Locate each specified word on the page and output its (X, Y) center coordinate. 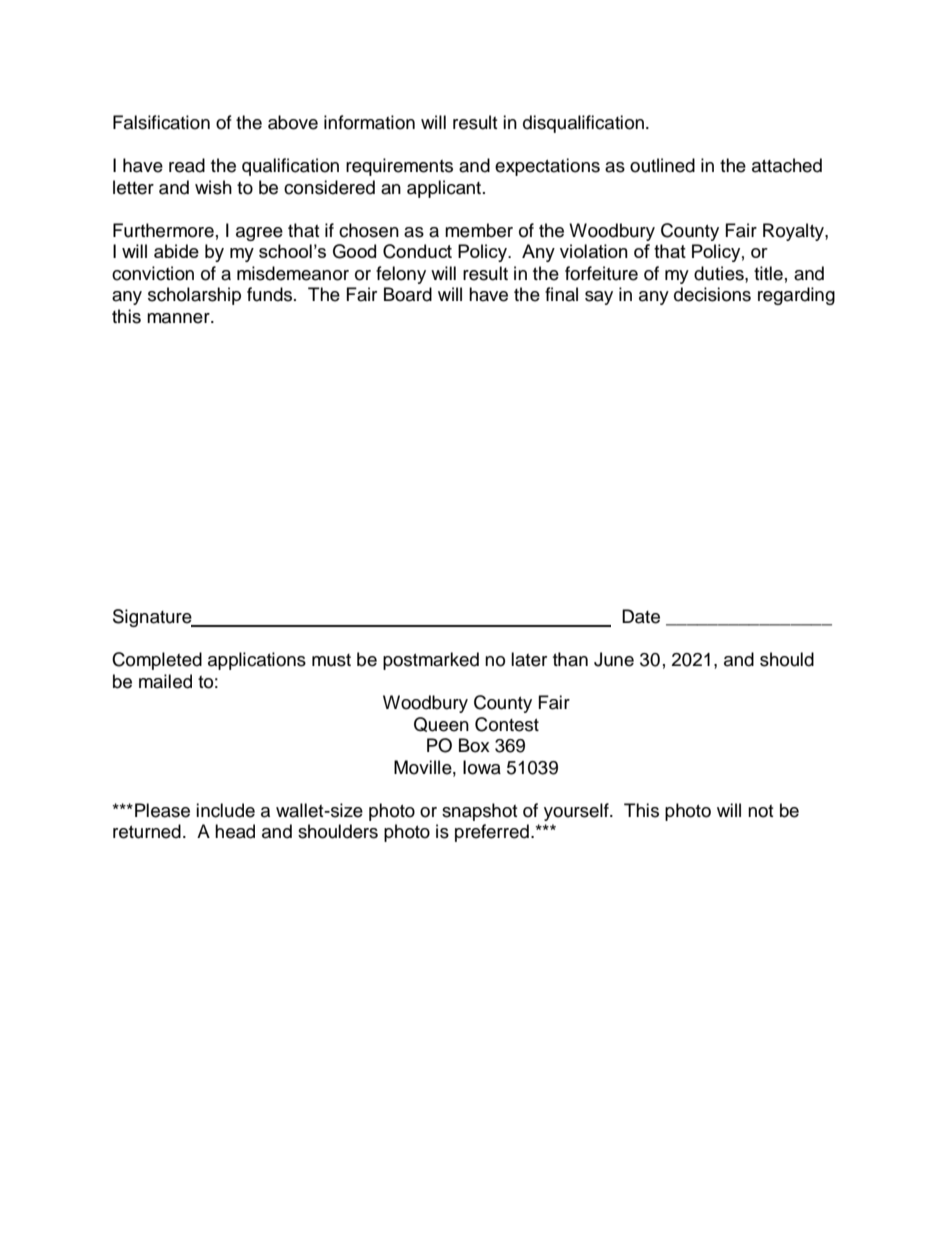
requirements (399, 167)
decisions (712, 294)
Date (641, 616)
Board (408, 294)
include (225, 810)
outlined (662, 165)
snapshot (479, 812)
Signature (153, 618)
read (187, 165)
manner (179, 318)
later (529, 659)
